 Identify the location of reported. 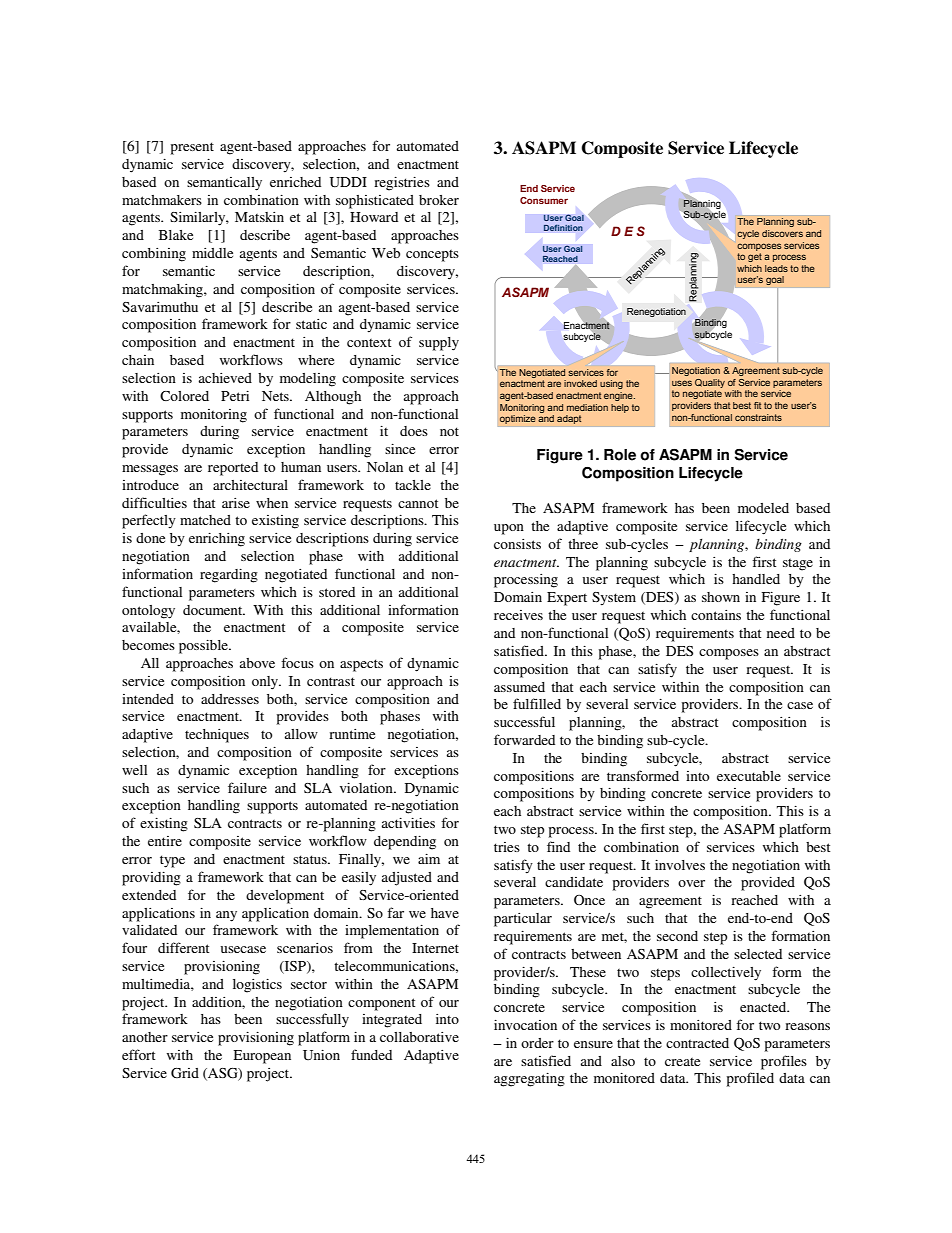
(233, 469).
